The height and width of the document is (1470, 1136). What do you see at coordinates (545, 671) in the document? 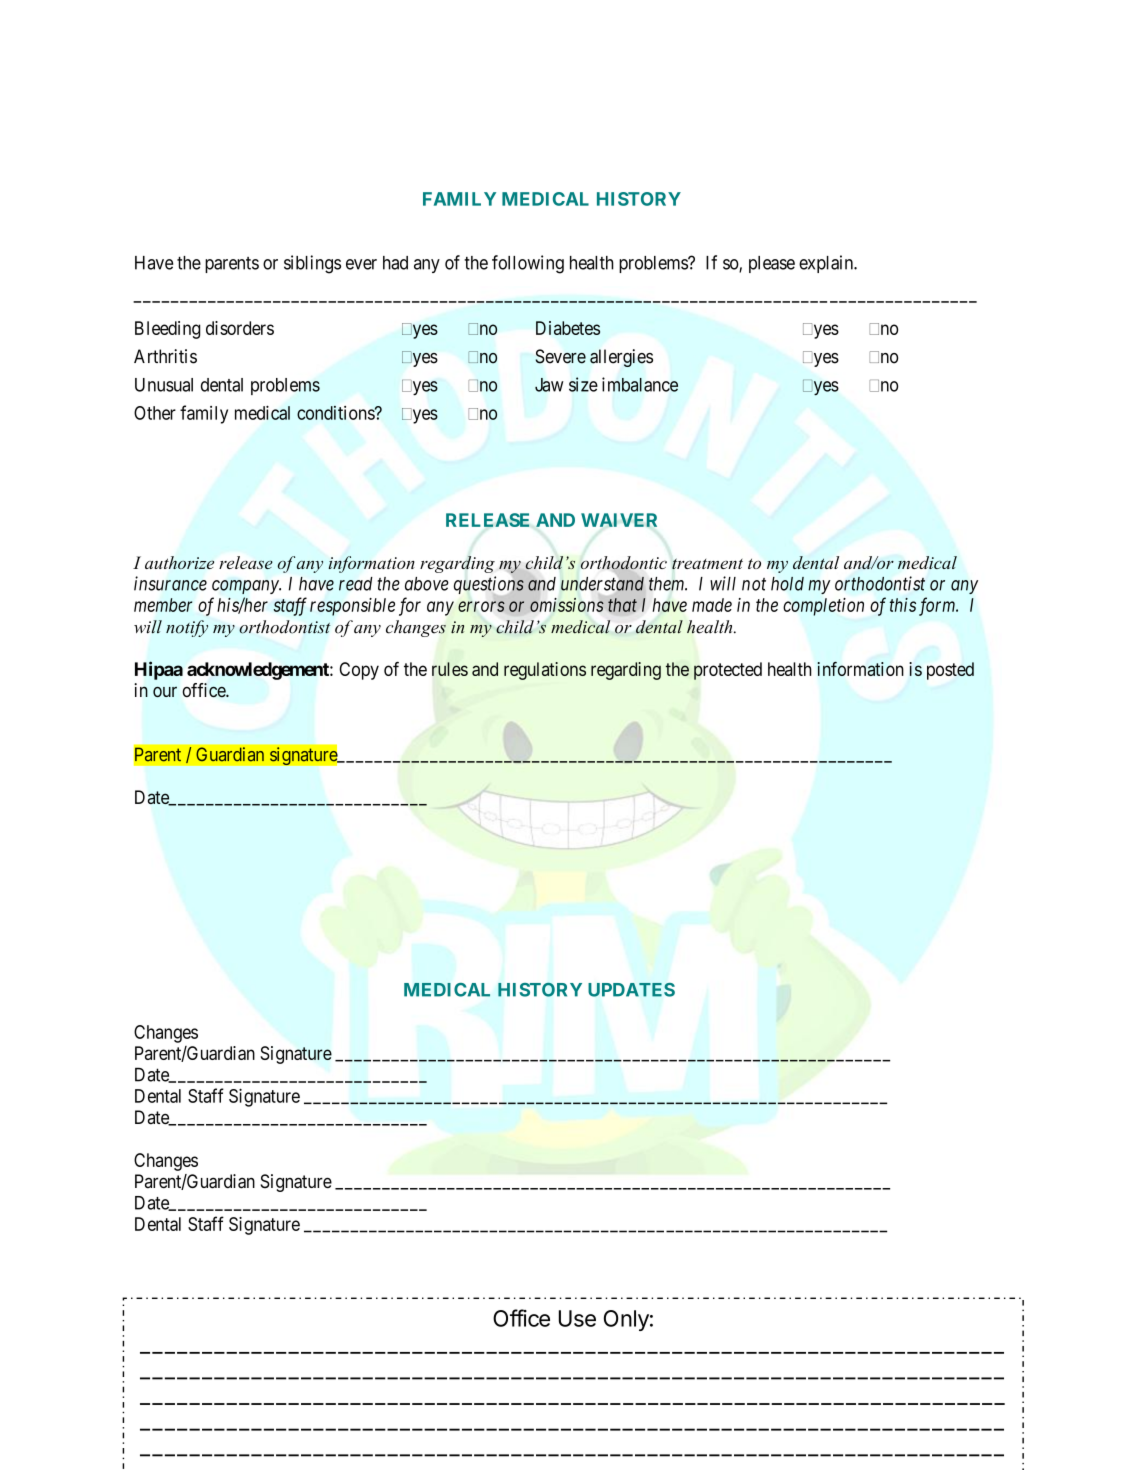
I see `regulations` at bounding box center [545, 671].
